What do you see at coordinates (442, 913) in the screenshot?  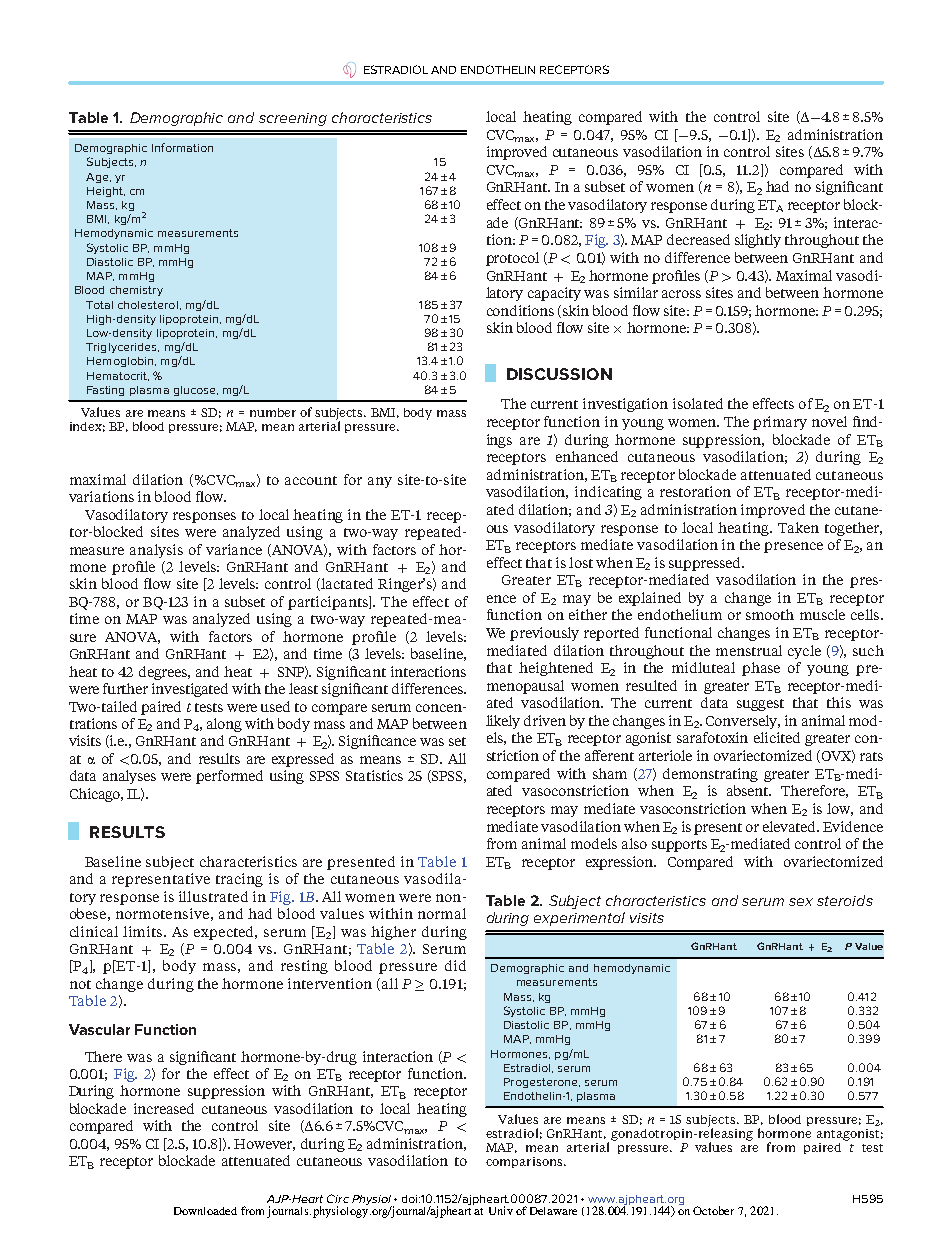 I see `normal` at bounding box center [442, 913].
